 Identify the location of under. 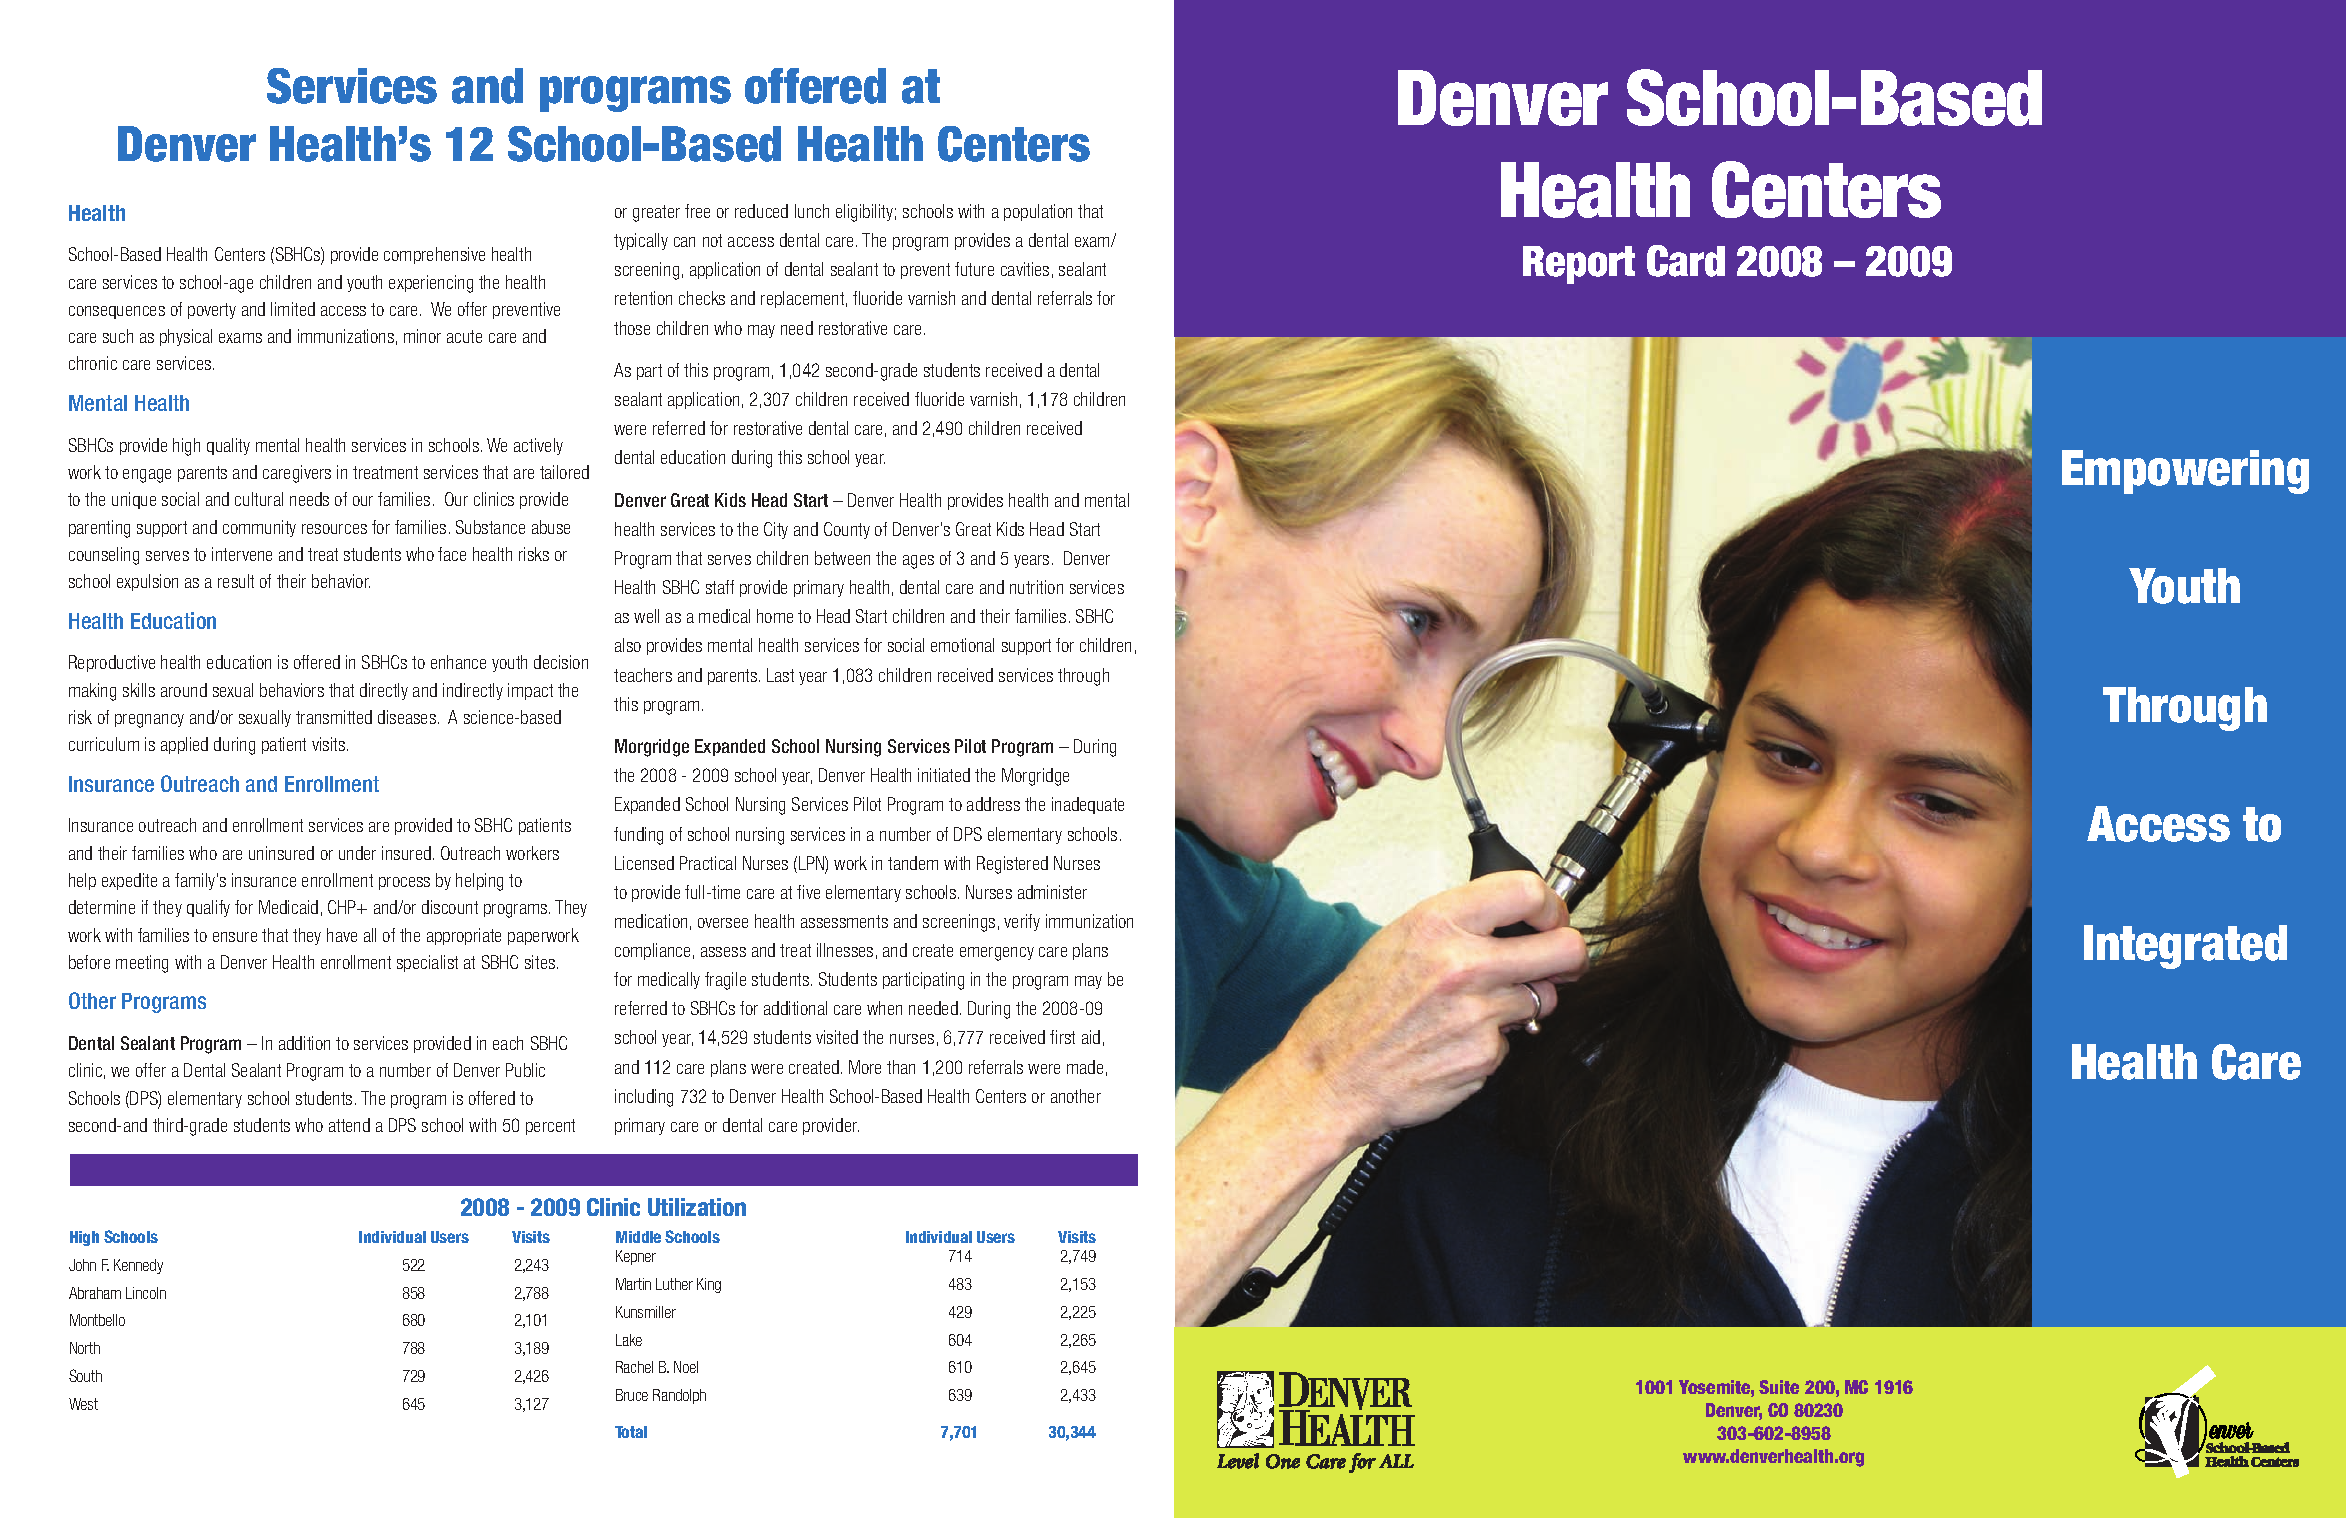
(357, 853).
